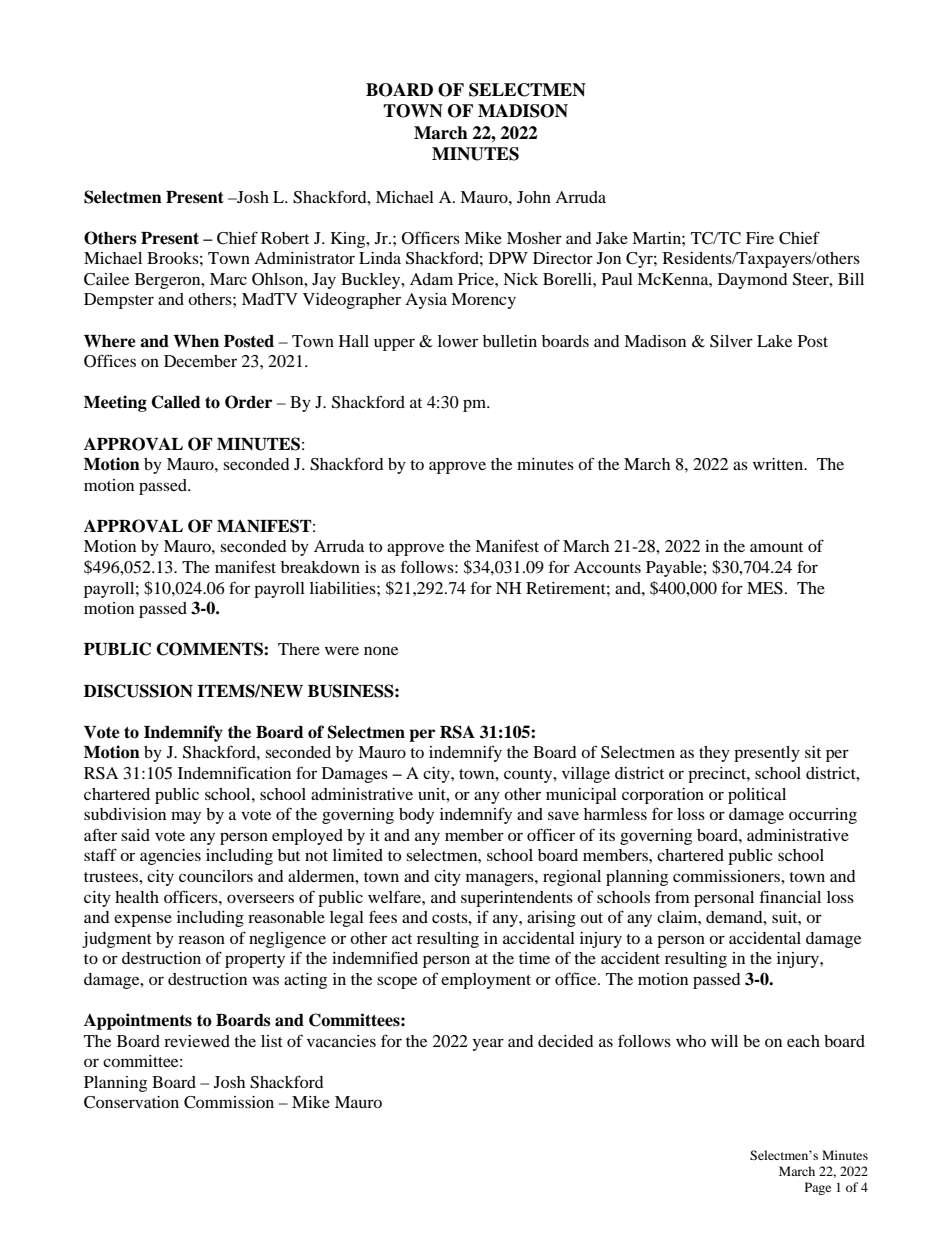 The width and height of the screenshot is (952, 1233). I want to click on Robert, so click(285, 238).
